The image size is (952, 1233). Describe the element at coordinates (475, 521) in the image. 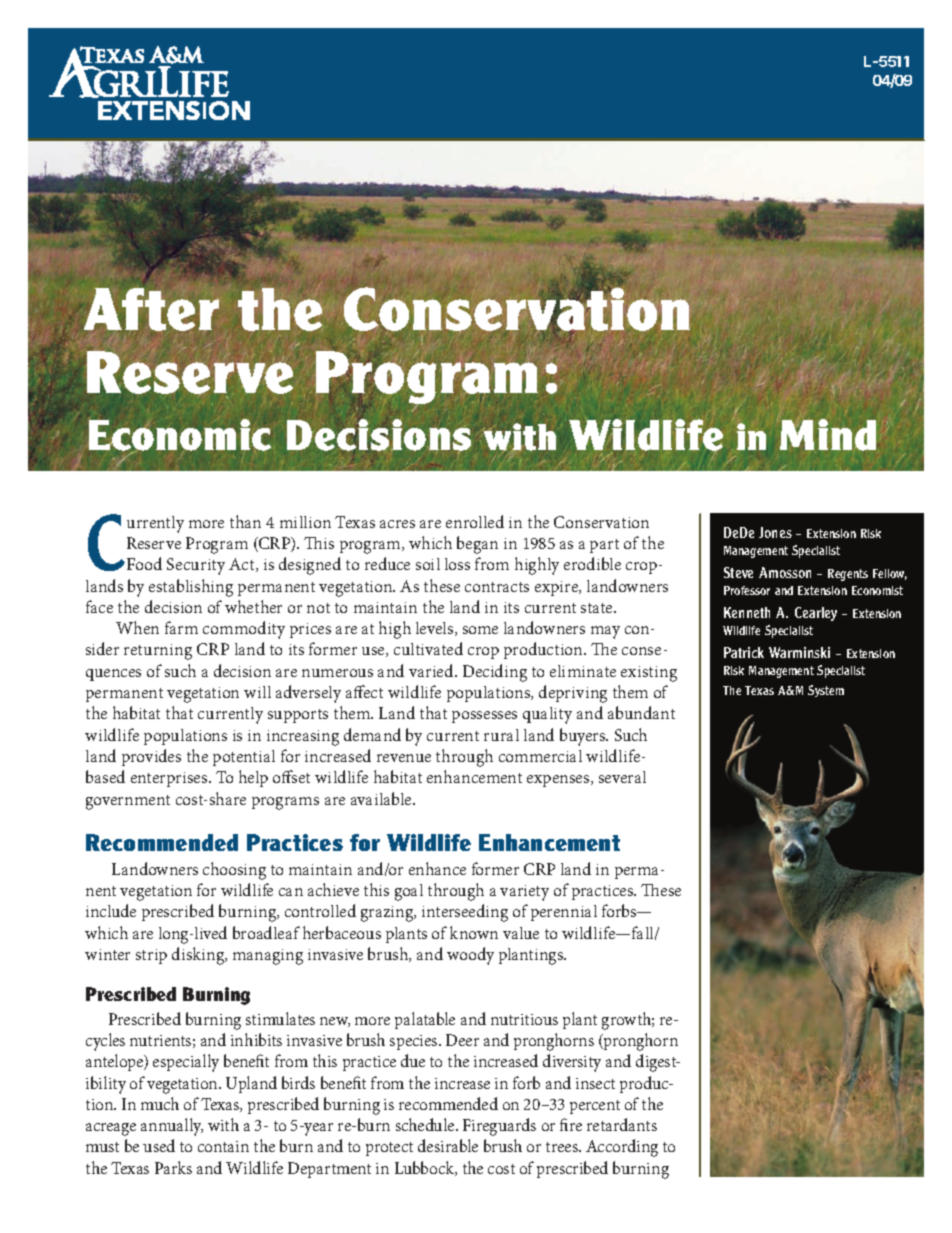

I see `enrolled` at that location.
